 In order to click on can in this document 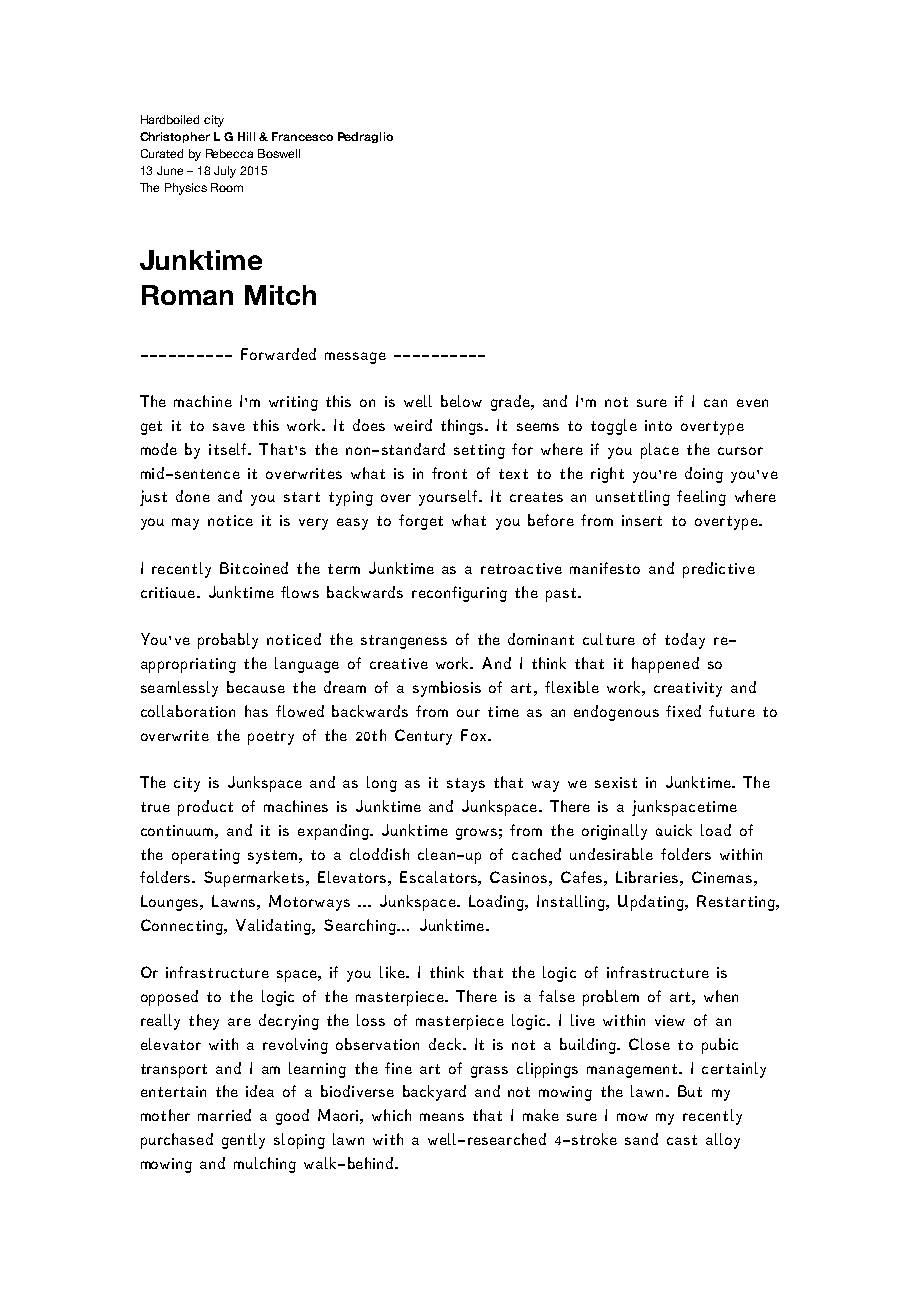, I will do `click(715, 403)`.
